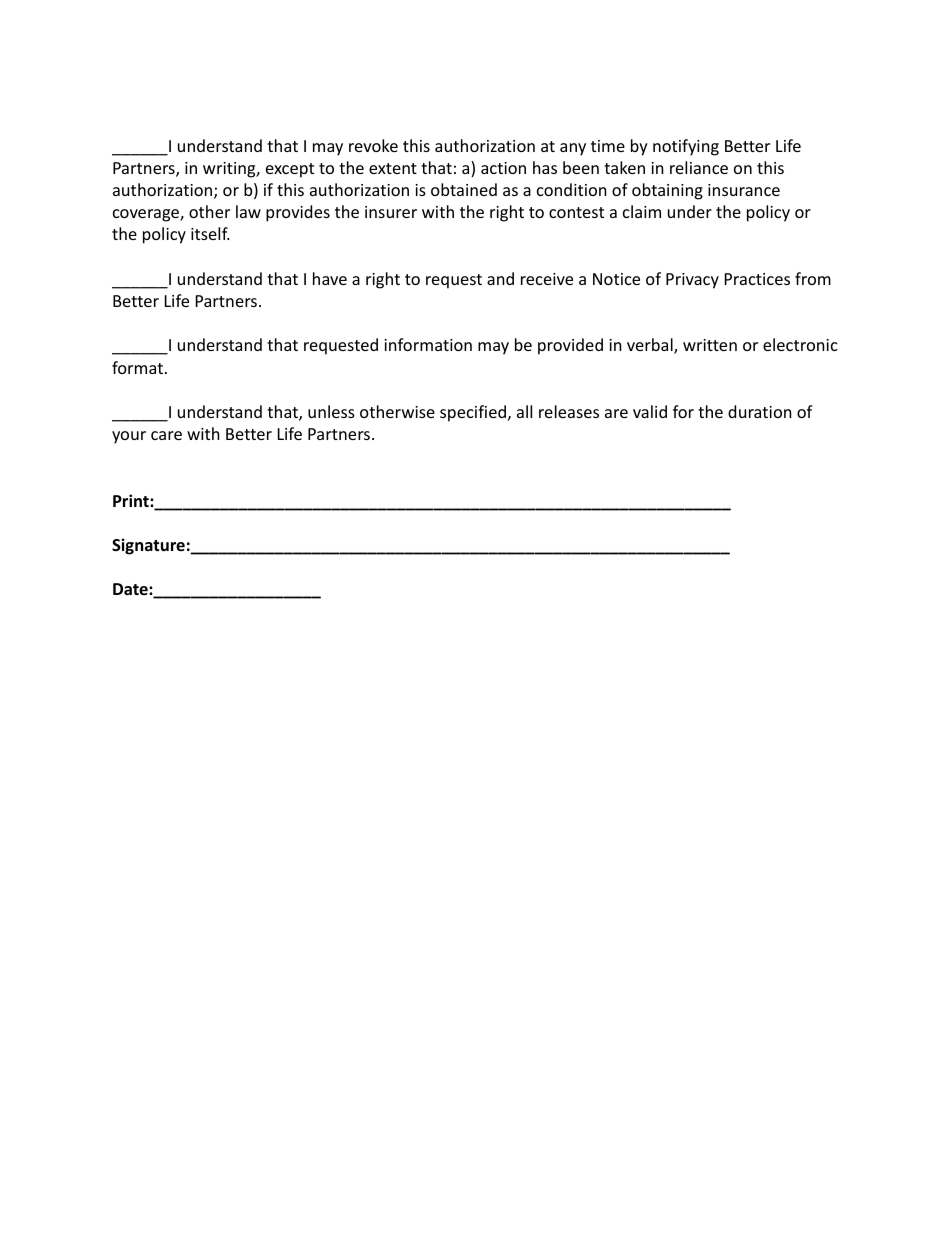  What do you see at coordinates (166, 435) in the document?
I see `care` at bounding box center [166, 435].
